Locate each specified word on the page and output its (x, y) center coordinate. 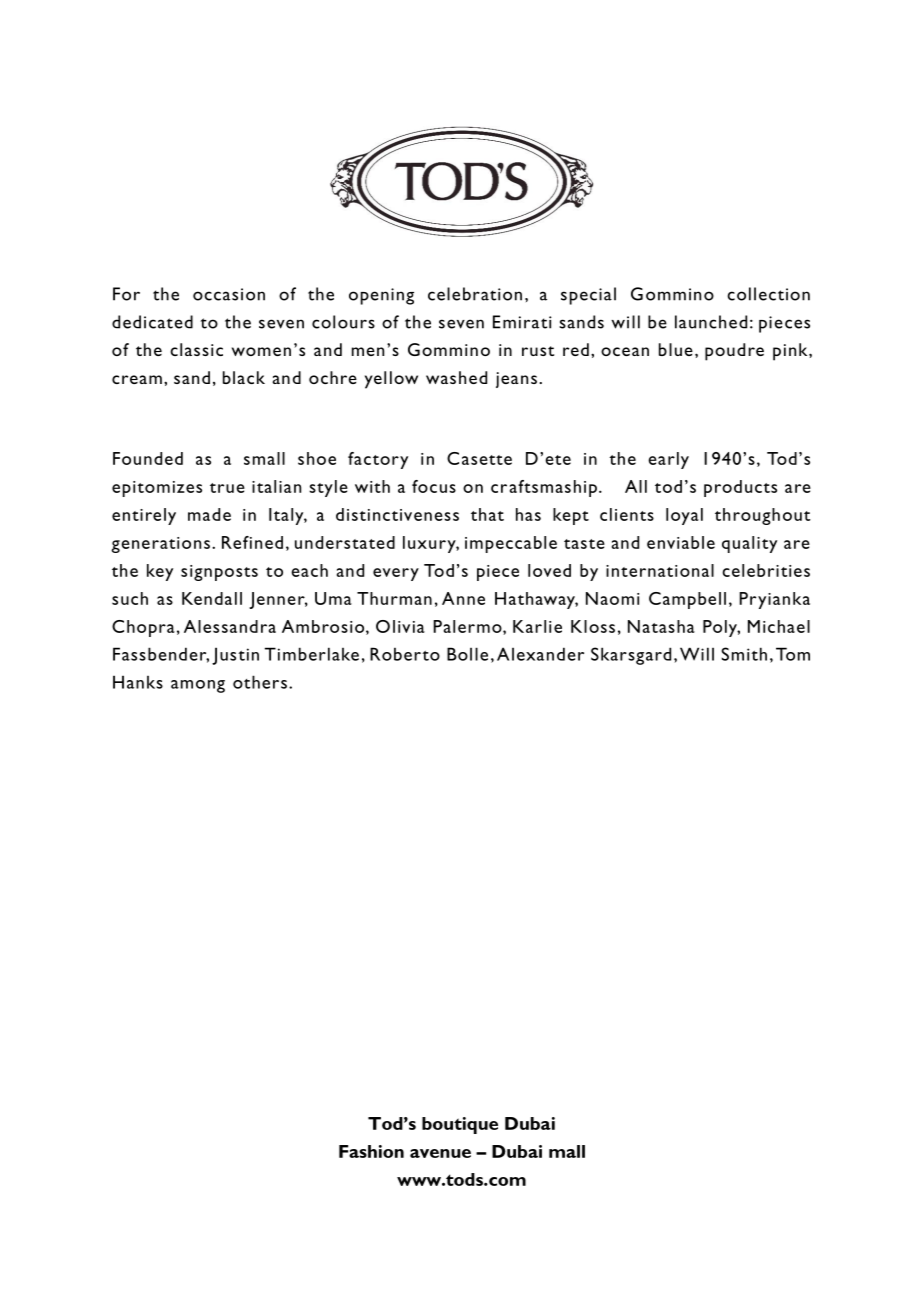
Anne (463, 598)
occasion (229, 294)
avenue (440, 1153)
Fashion (371, 1151)
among (198, 686)
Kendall (212, 598)
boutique (460, 1125)
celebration (475, 294)
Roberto (405, 654)
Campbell (687, 600)
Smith (744, 654)
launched (711, 322)
